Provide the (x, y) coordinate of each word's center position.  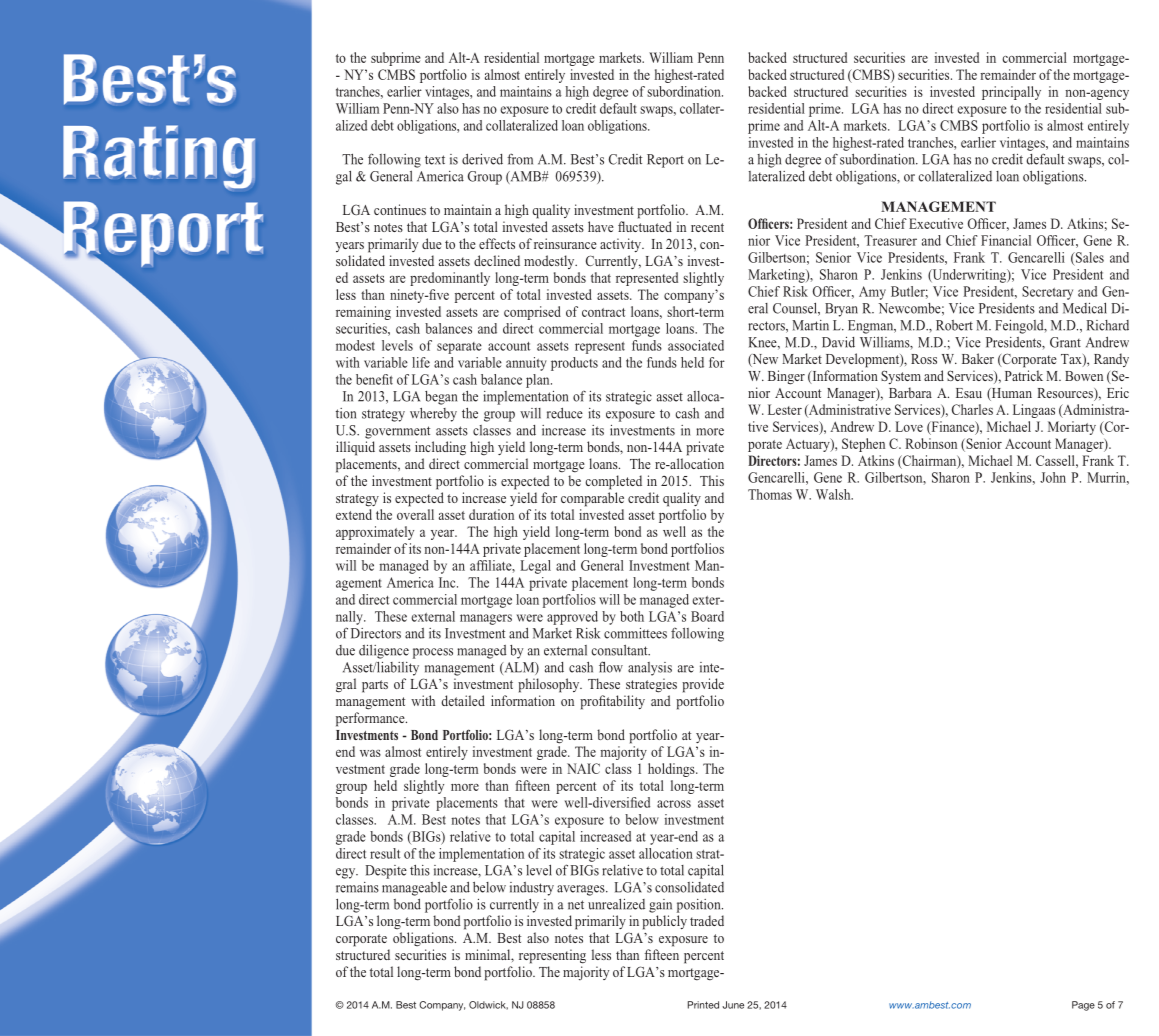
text (435, 160)
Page (1083, 1006)
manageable (414, 889)
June (733, 1005)
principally (1011, 93)
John (1053, 477)
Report (665, 161)
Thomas (770, 494)
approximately (375, 533)
